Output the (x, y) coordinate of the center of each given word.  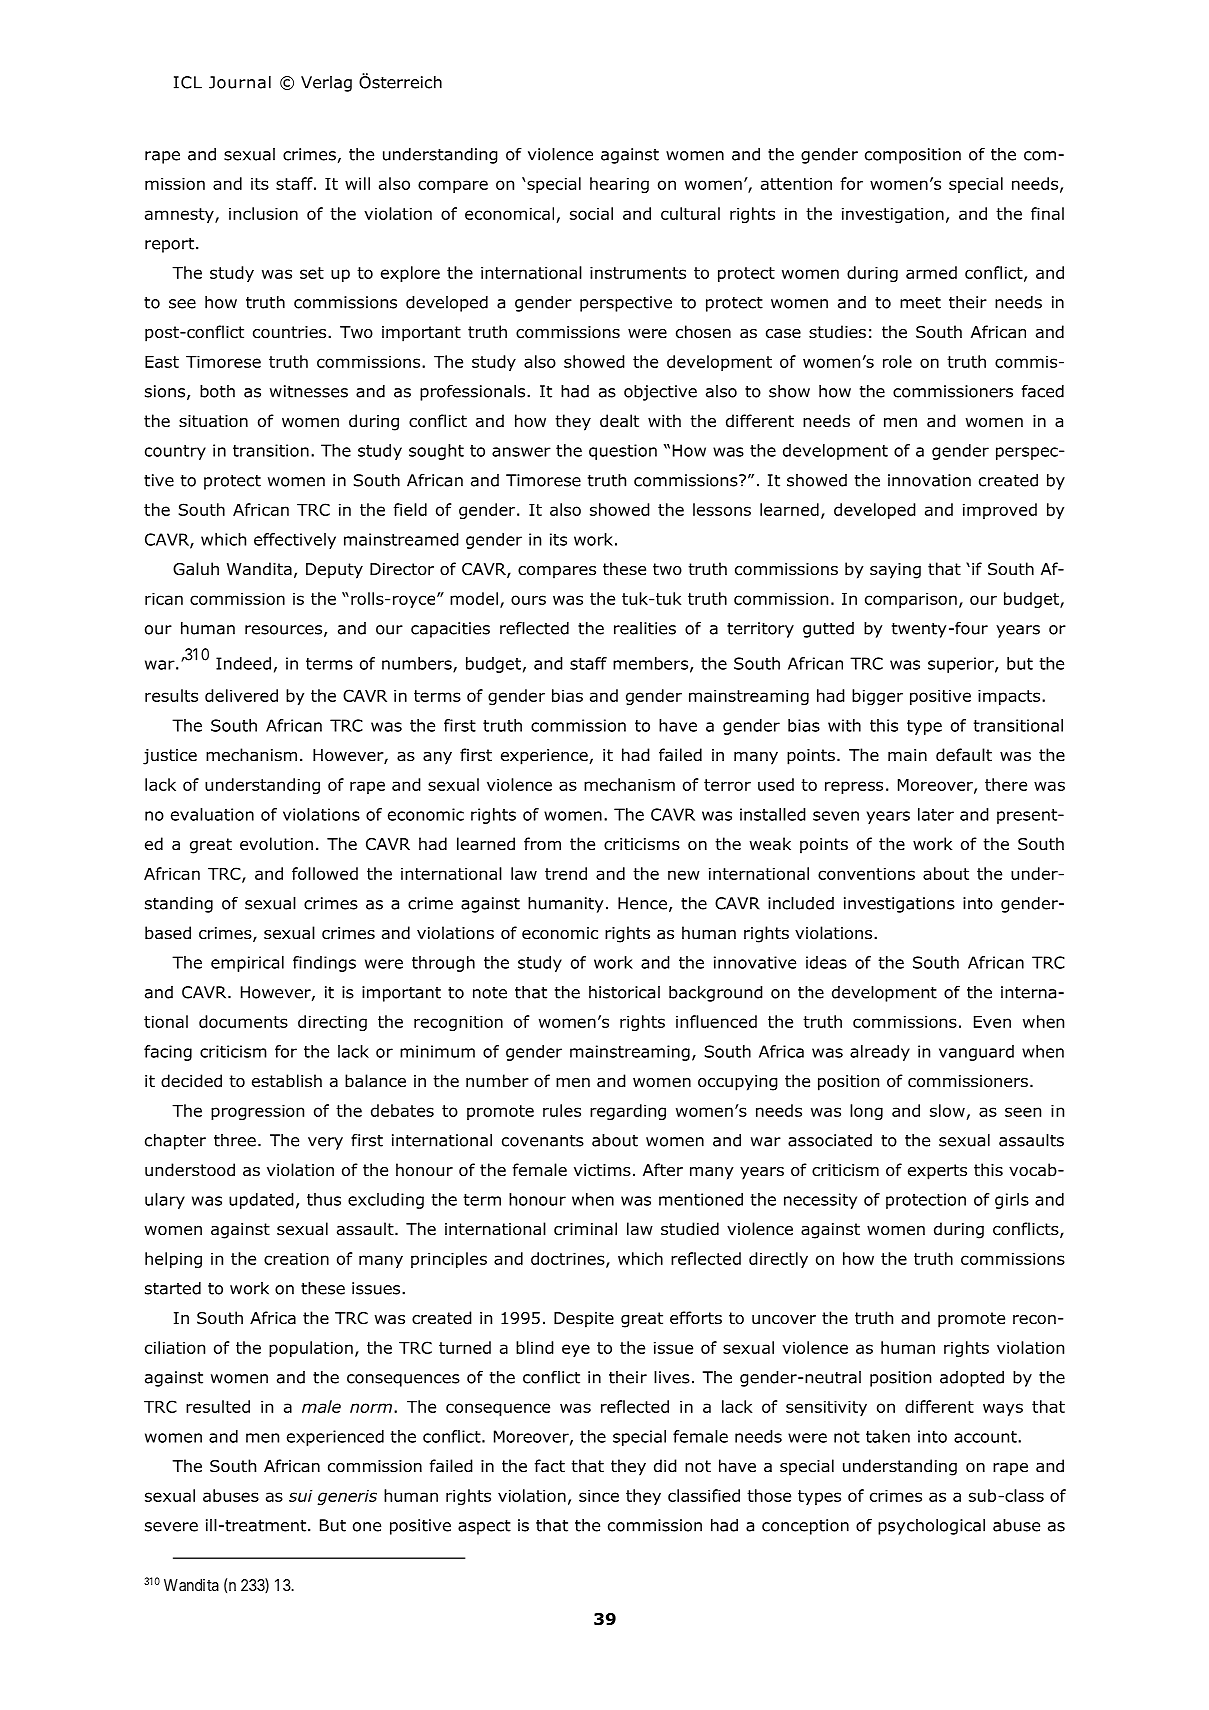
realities (645, 628)
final (1047, 213)
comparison (911, 600)
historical (624, 992)
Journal (240, 82)
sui (300, 1495)
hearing (619, 185)
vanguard (976, 1053)
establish (287, 1081)
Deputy (334, 571)
